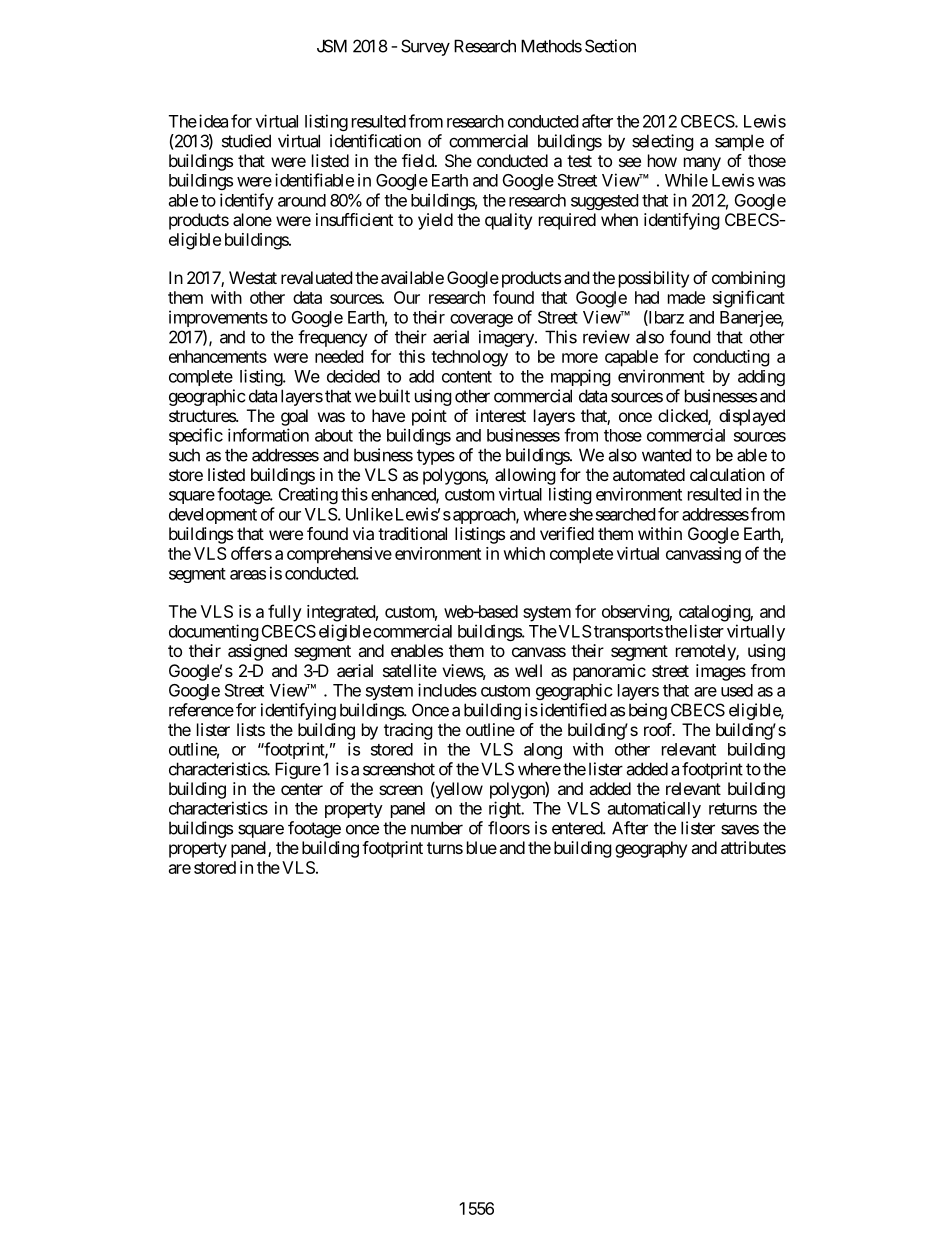 This screenshot has height=1233, width=952. I want to click on many, so click(702, 164).
